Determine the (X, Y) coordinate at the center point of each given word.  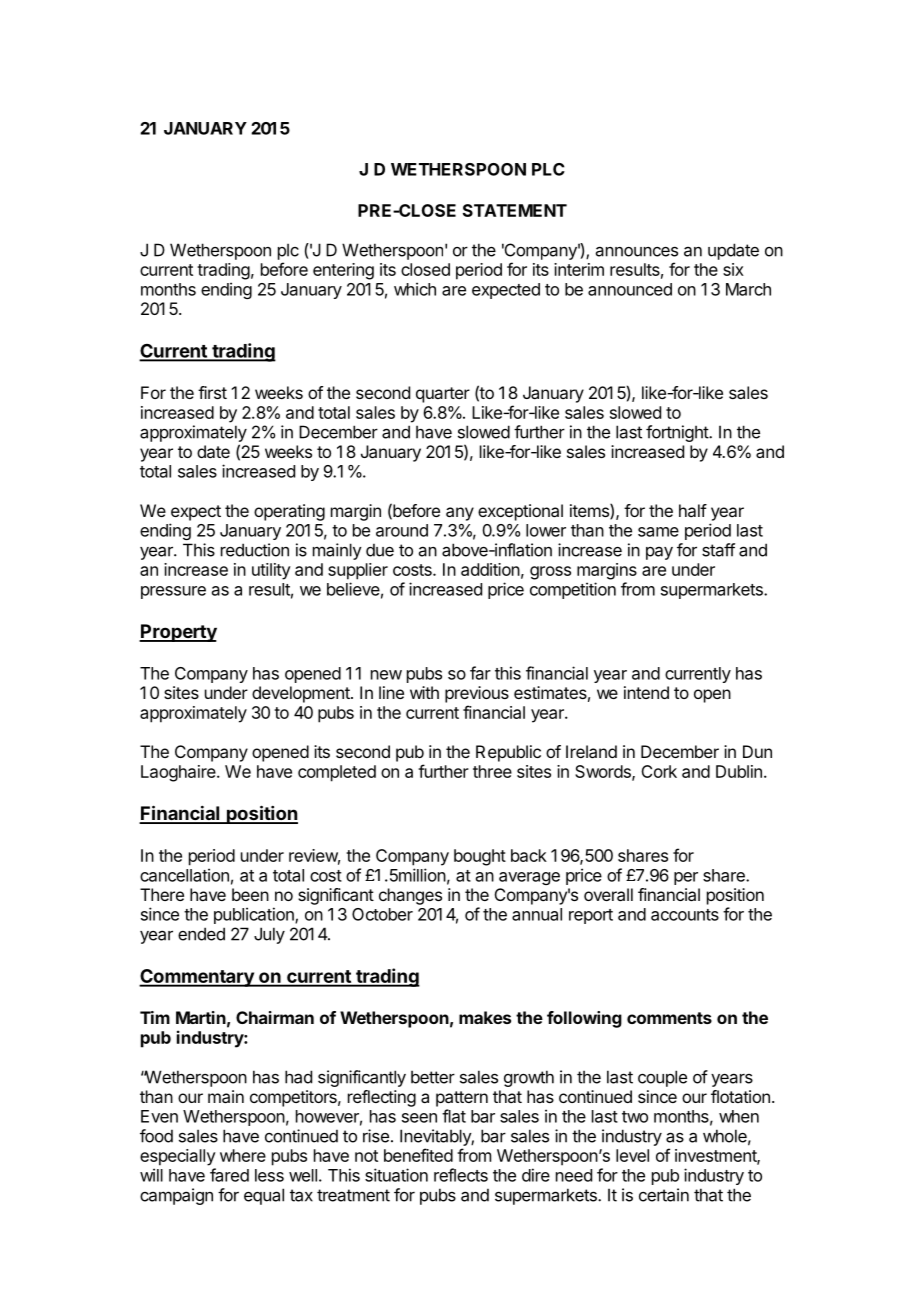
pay (659, 553)
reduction (255, 550)
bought (480, 857)
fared (229, 1175)
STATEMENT (515, 210)
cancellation (184, 875)
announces (637, 251)
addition (490, 569)
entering (343, 271)
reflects (461, 1175)
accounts (685, 915)
